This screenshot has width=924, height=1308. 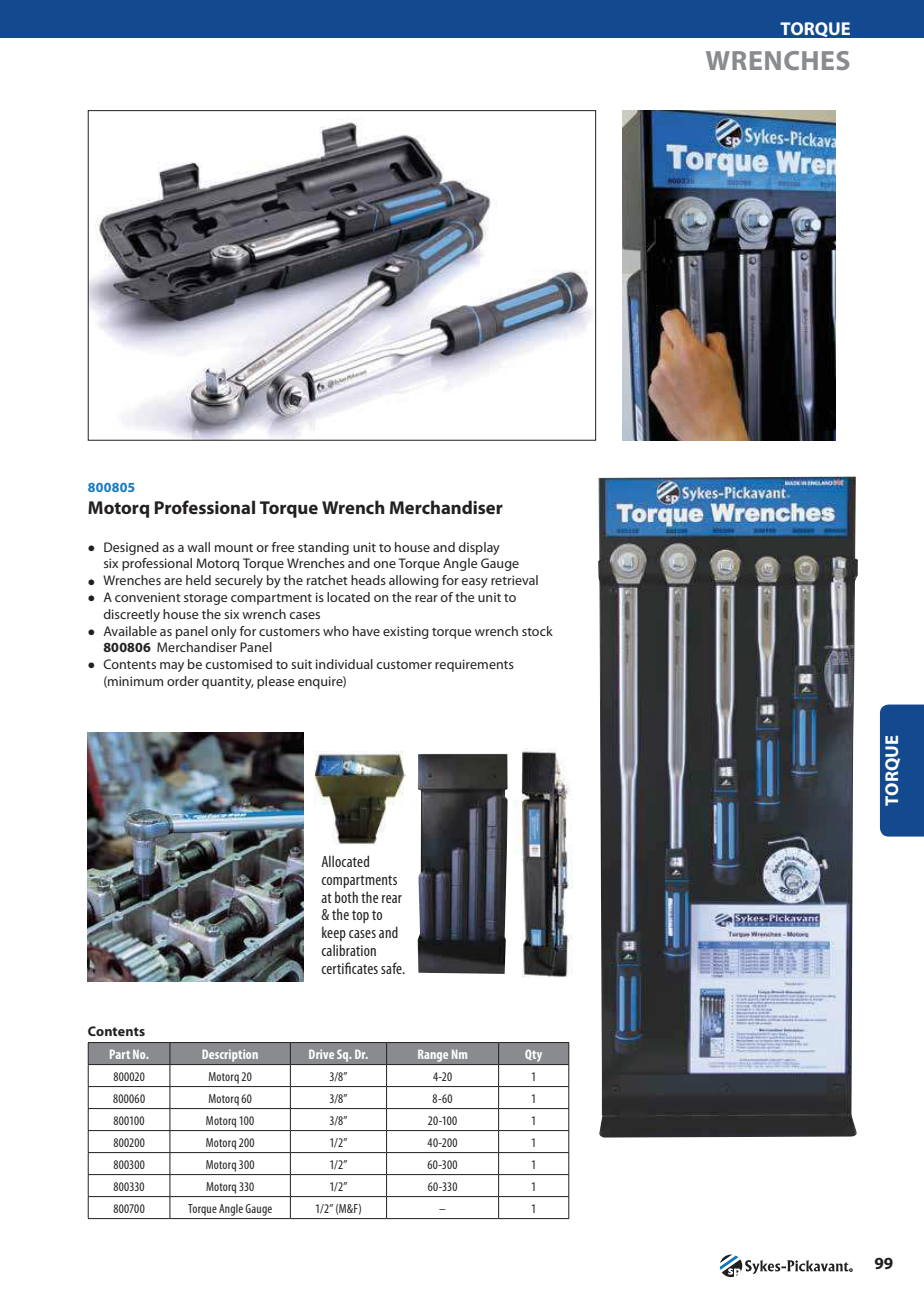 What do you see at coordinates (346, 897) in the screenshot?
I see `both` at bounding box center [346, 897].
